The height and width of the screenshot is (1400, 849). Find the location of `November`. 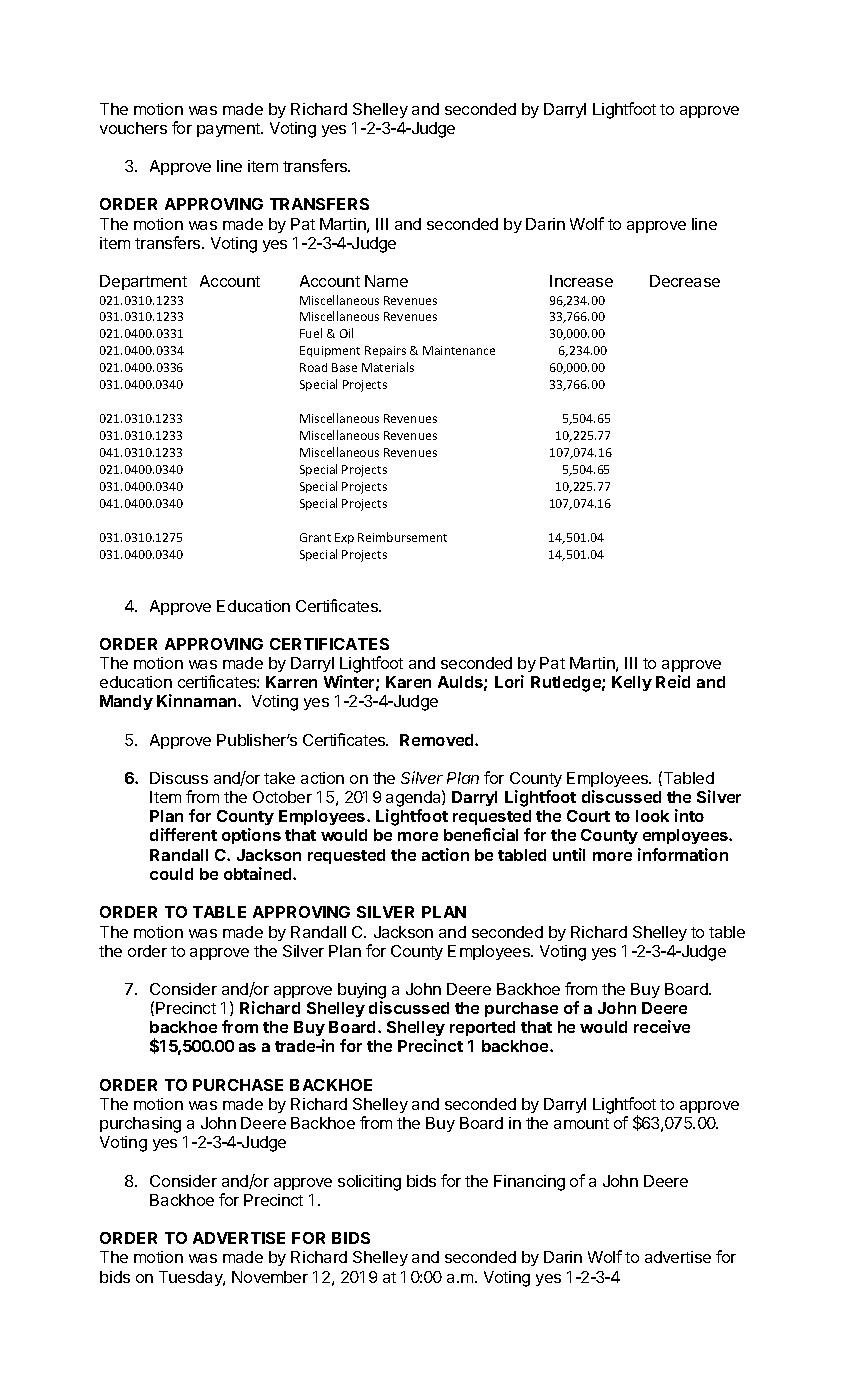

November is located at coordinates (270, 1277).
